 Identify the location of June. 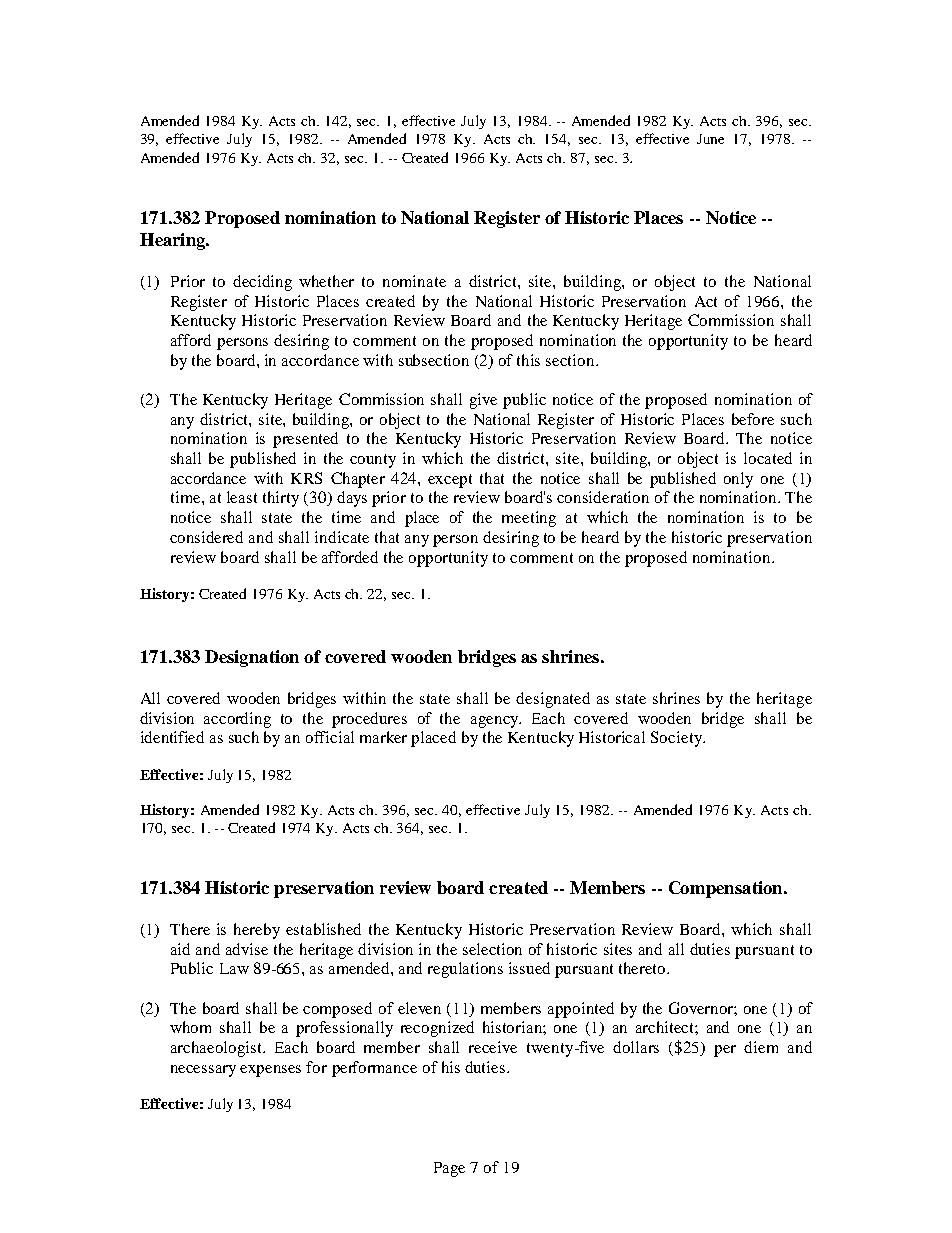
(710, 139).
